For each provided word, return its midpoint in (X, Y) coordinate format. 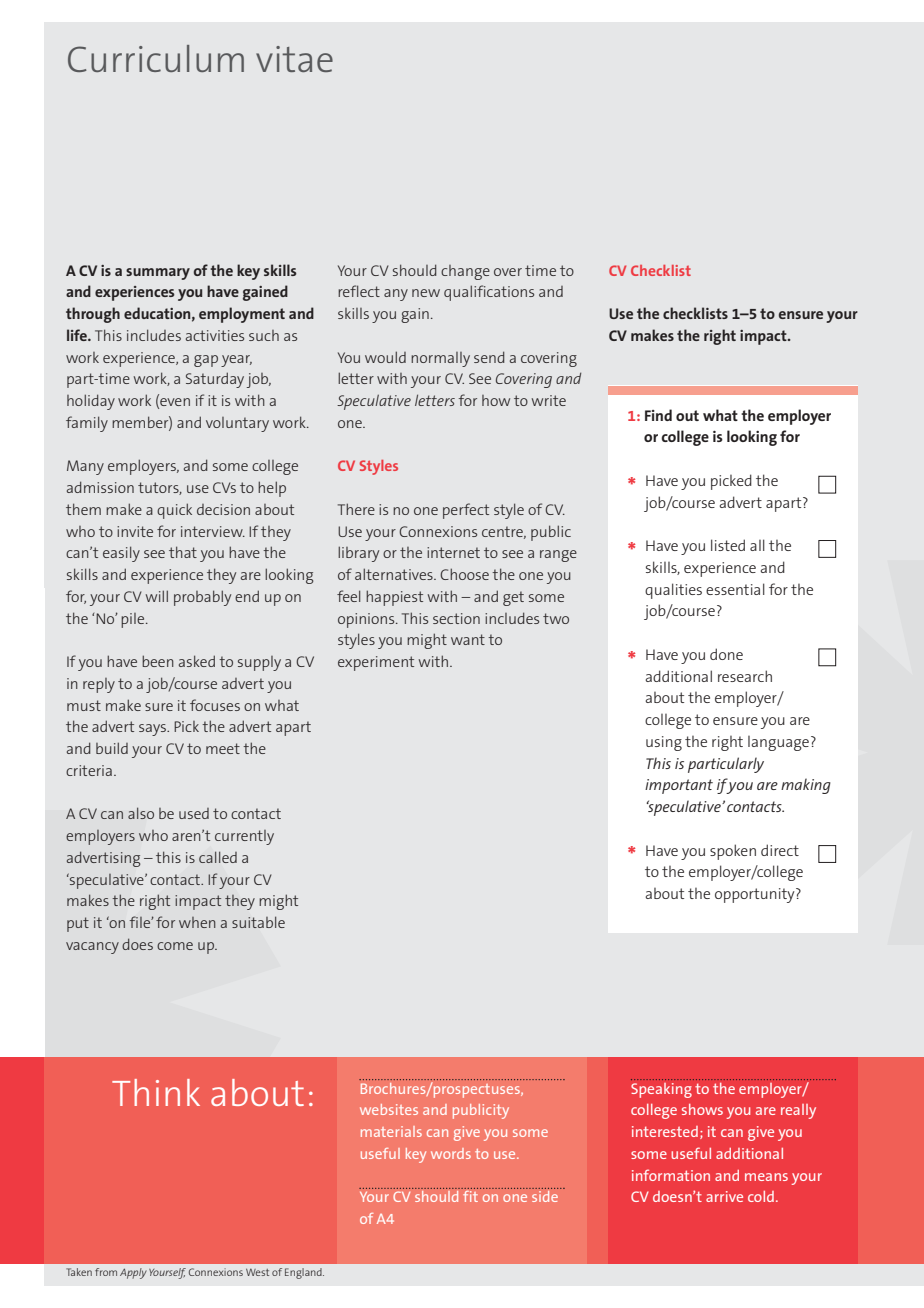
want (468, 639)
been (158, 661)
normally (440, 359)
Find (658, 415)
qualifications (489, 293)
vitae (294, 59)
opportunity (756, 895)
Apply (133, 1273)
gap (206, 361)
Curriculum (156, 58)
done (726, 654)
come (175, 946)
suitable (258, 922)
